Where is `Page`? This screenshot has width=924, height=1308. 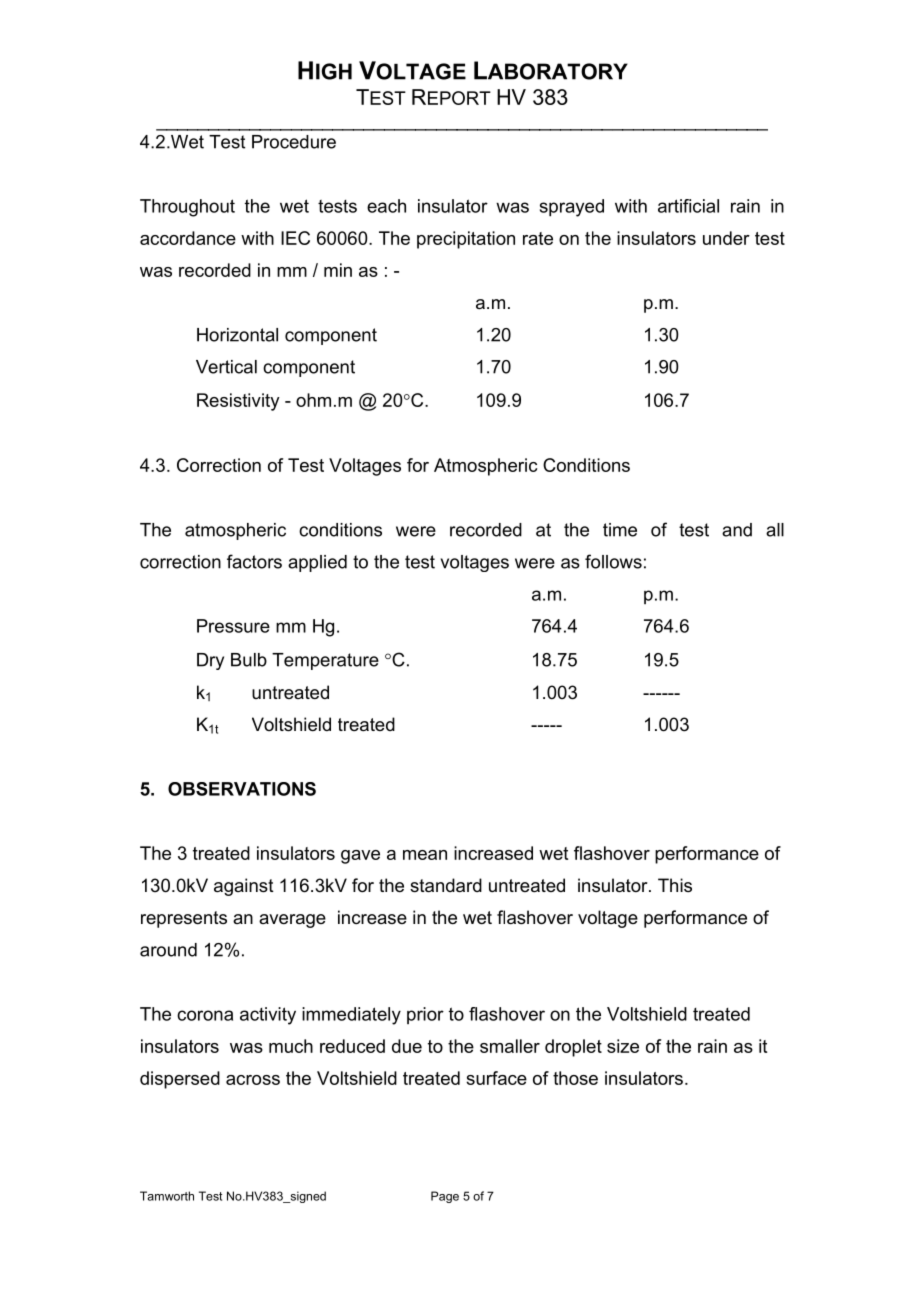 Page is located at coordinates (445, 1197).
